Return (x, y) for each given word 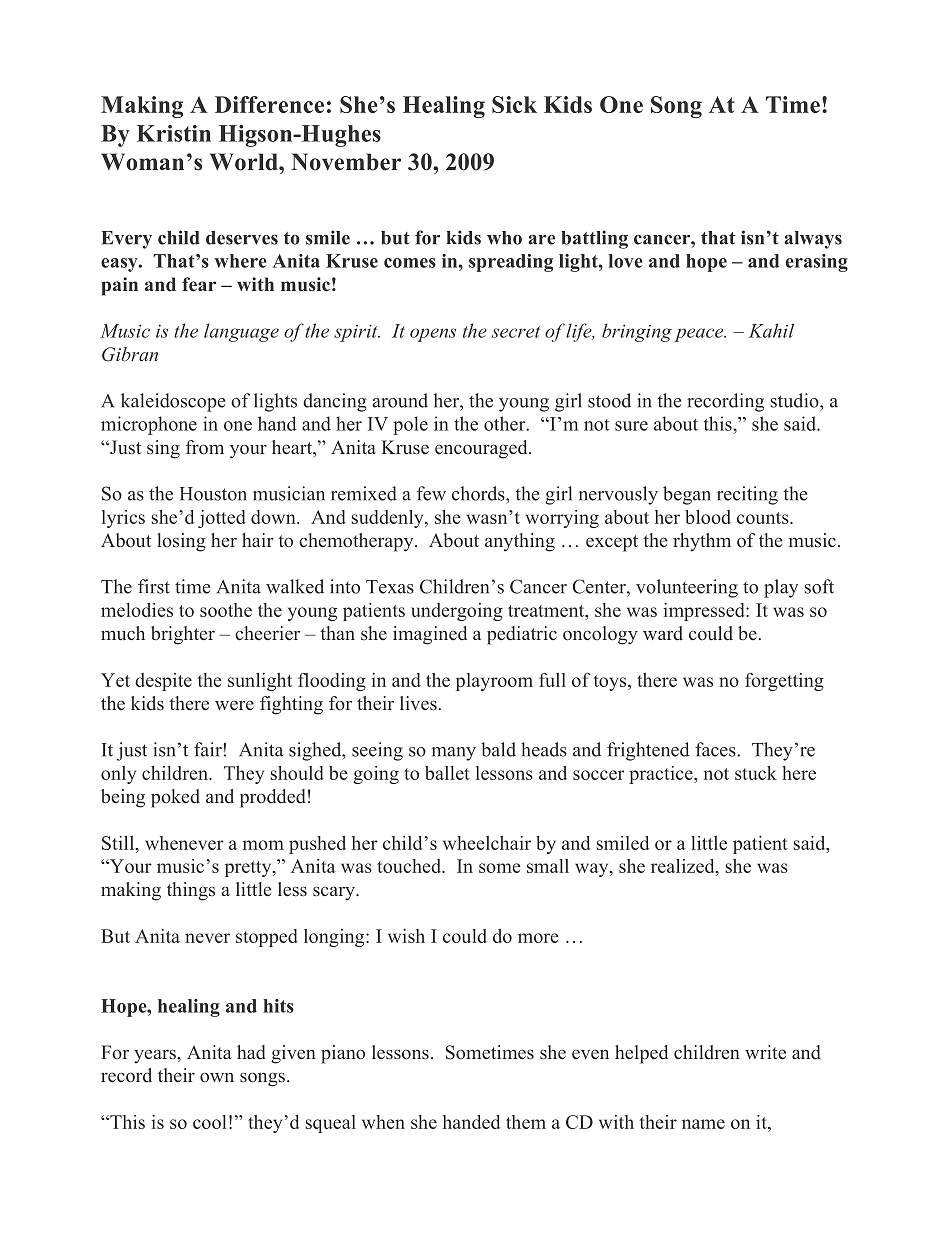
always (813, 240)
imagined (430, 635)
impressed (705, 612)
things (191, 891)
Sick (514, 104)
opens (433, 335)
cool (210, 1122)
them (526, 1122)
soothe (226, 610)
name (703, 1124)
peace (700, 335)
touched (410, 866)
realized (684, 867)
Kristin (174, 133)
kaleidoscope (173, 402)
